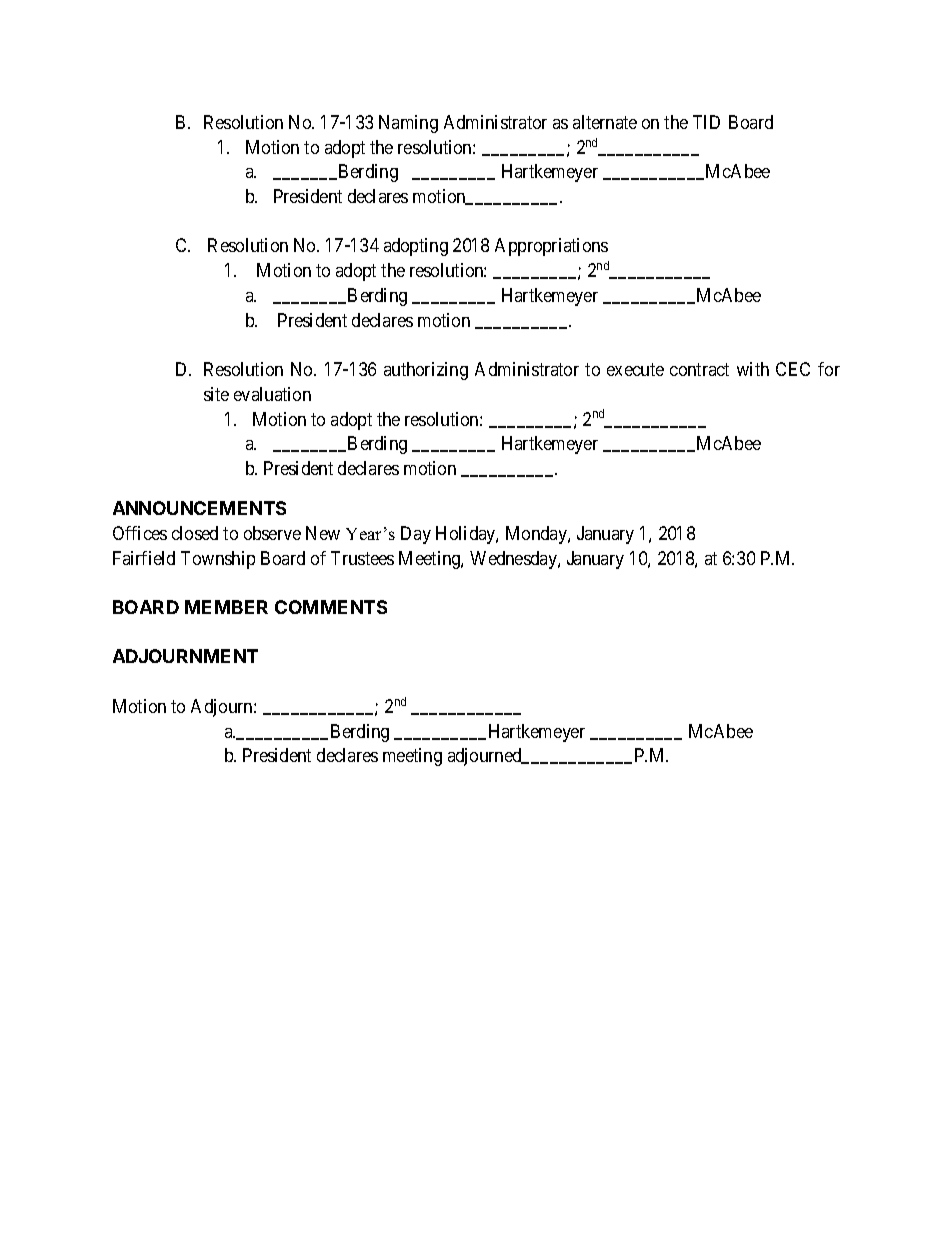 Image resolution: width=952 pixels, height=1233 pixels. Describe the element at coordinates (551, 247) in the screenshot. I see `Appropriations` at that location.
